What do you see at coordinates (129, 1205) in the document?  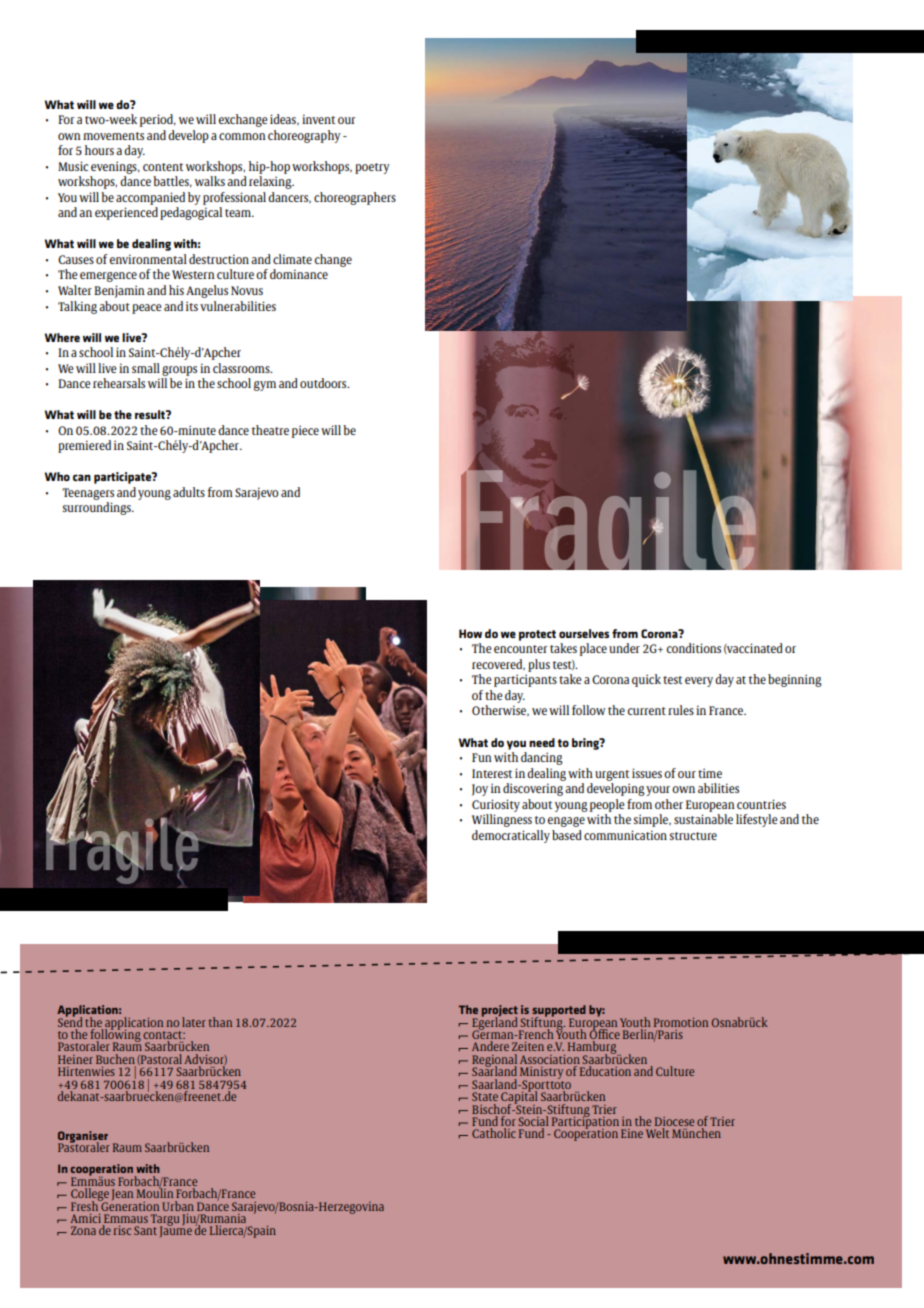 I see `Generation` at bounding box center [129, 1205].
